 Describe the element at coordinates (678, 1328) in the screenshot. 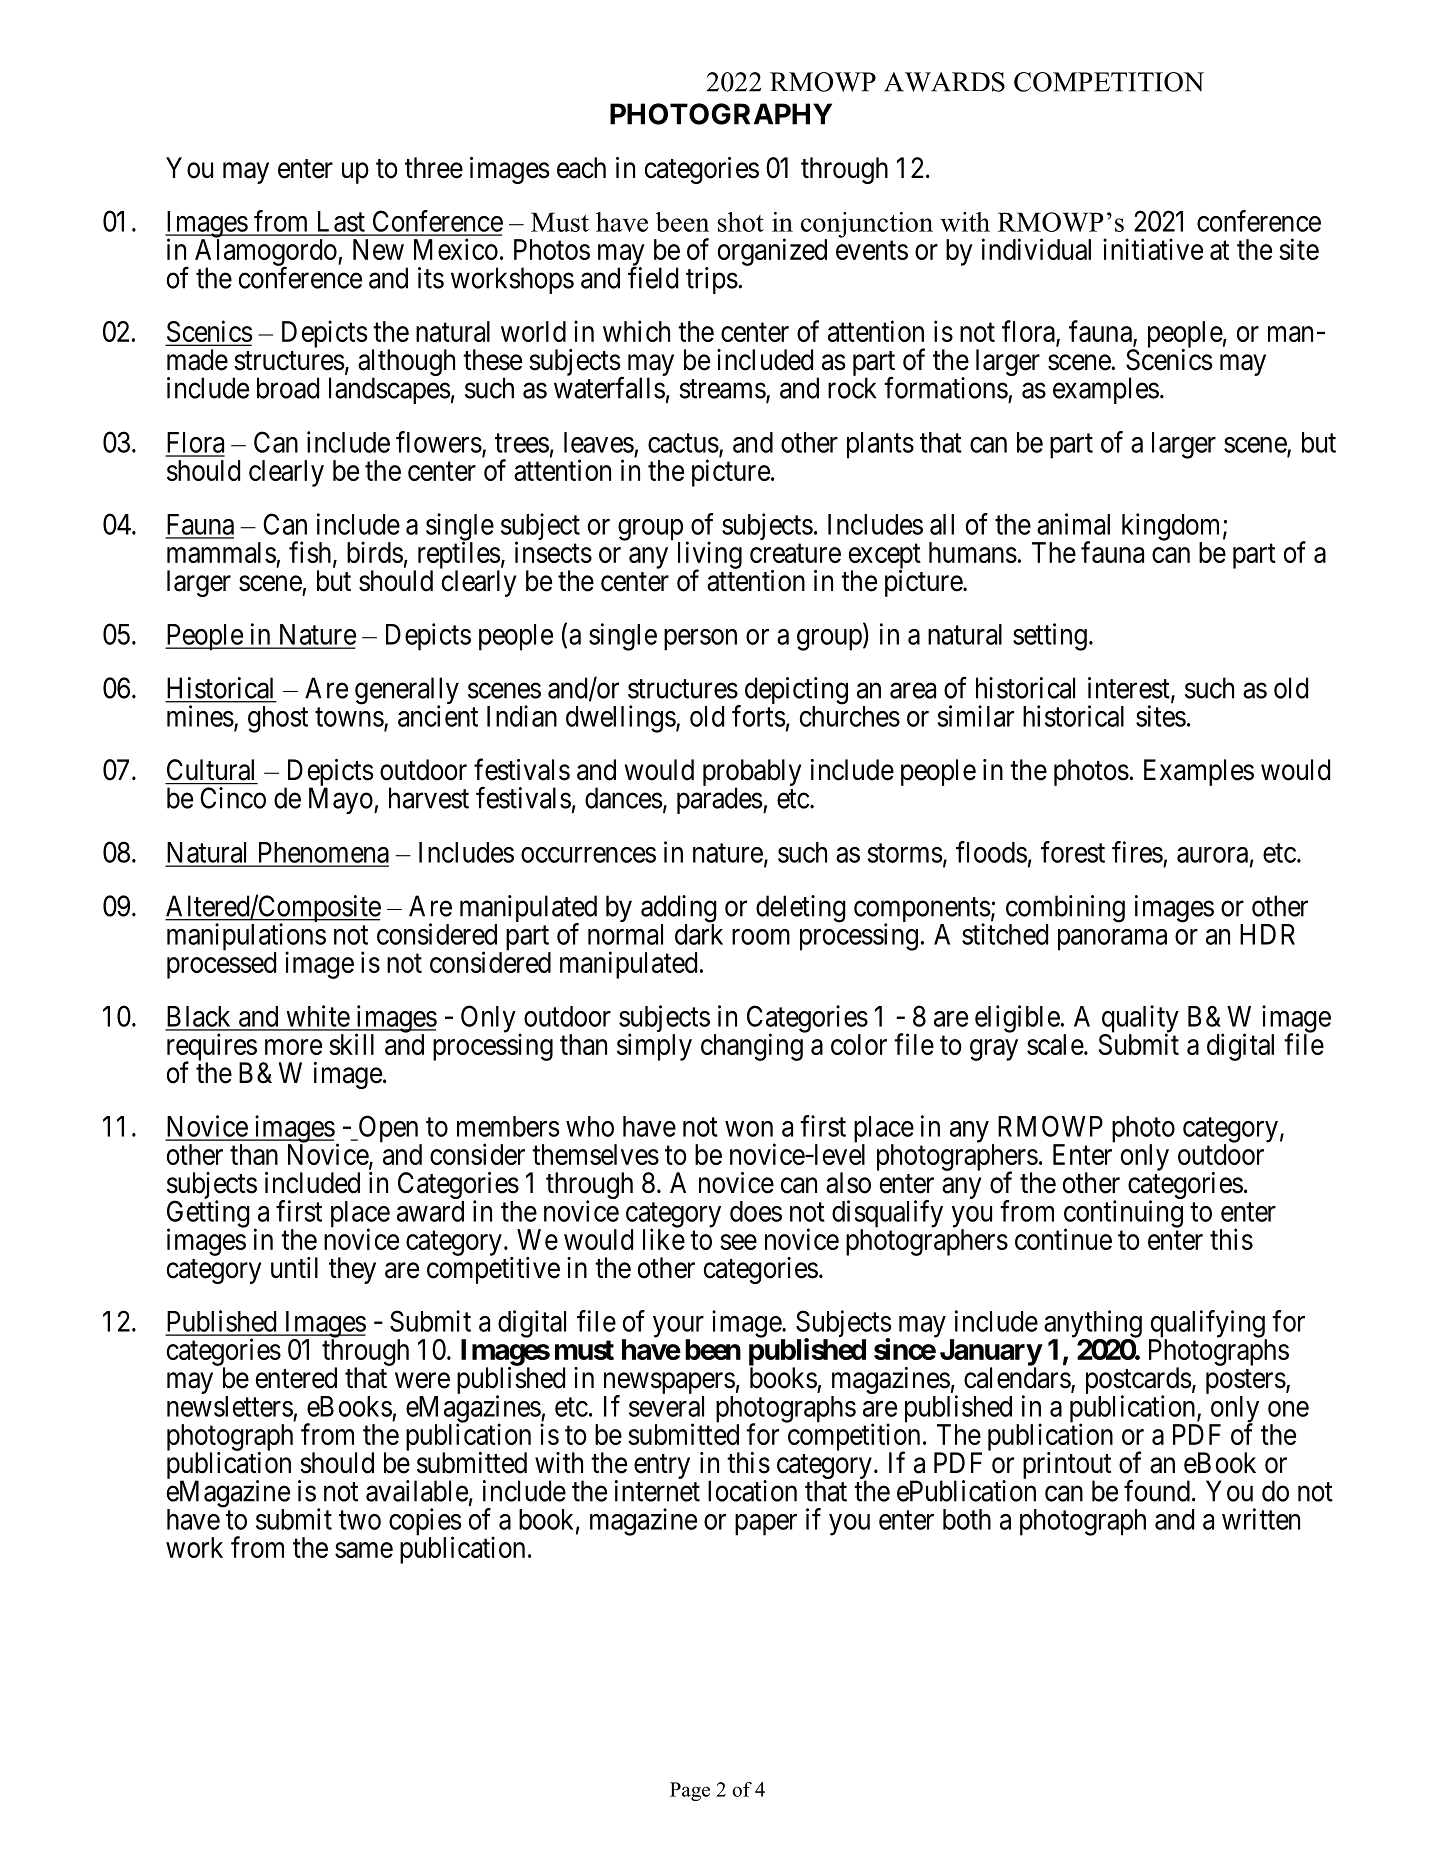

I see `your` at that location.
